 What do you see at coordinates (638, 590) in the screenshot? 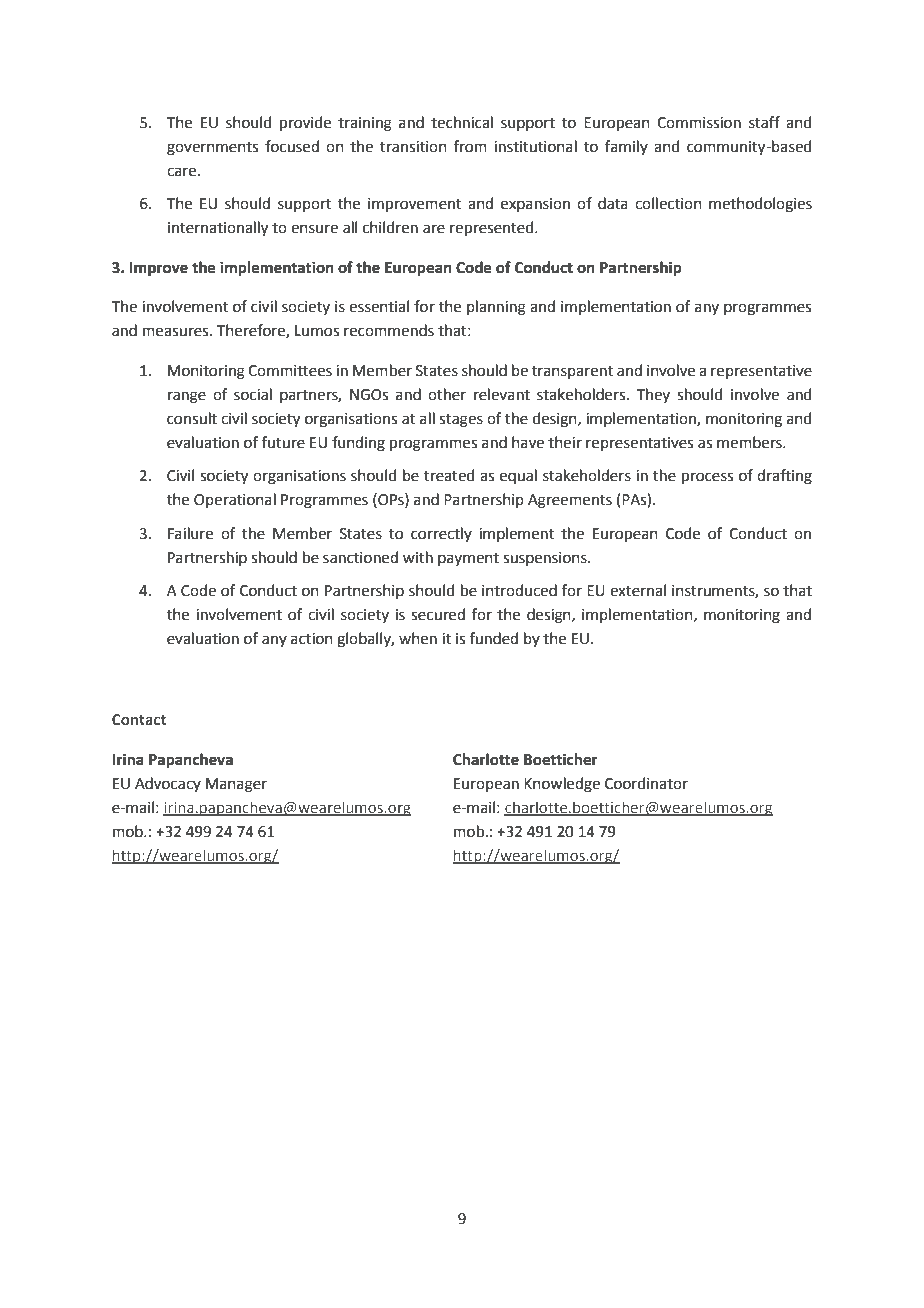
I see `external` at bounding box center [638, 590].
